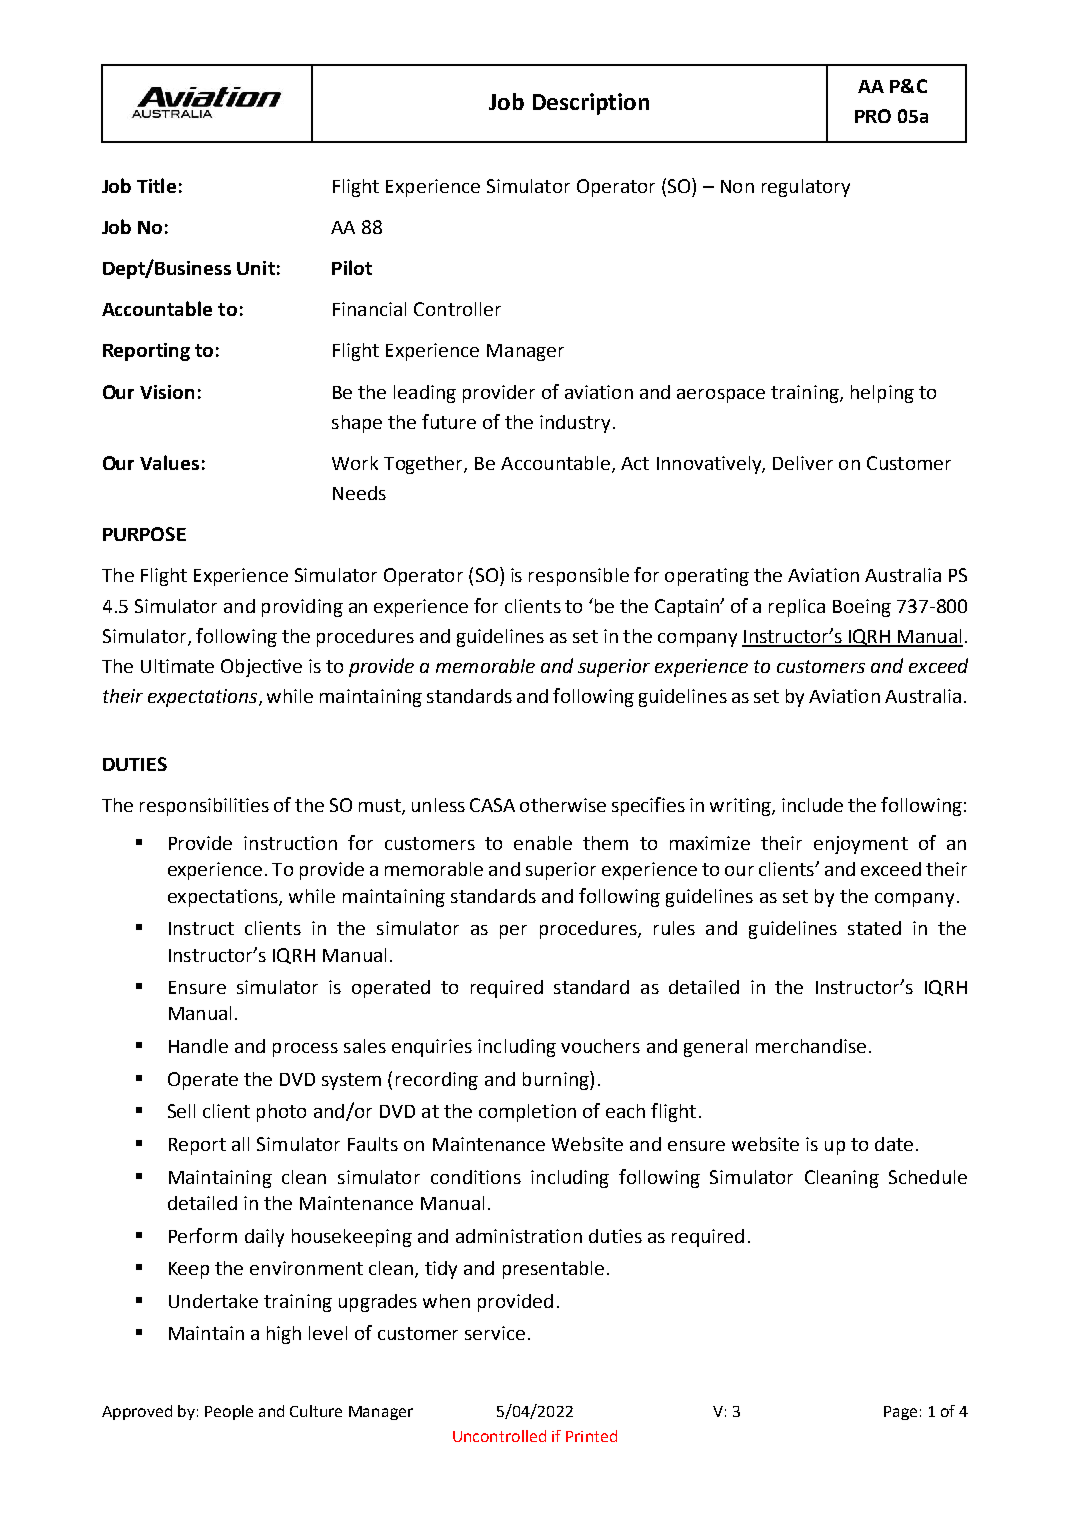 The width and height of the screenshot is (1070, 1514). What do you see at coordinates (156, 185) in the screenshot?
I see `Title` at bounding box center [156, 185].
